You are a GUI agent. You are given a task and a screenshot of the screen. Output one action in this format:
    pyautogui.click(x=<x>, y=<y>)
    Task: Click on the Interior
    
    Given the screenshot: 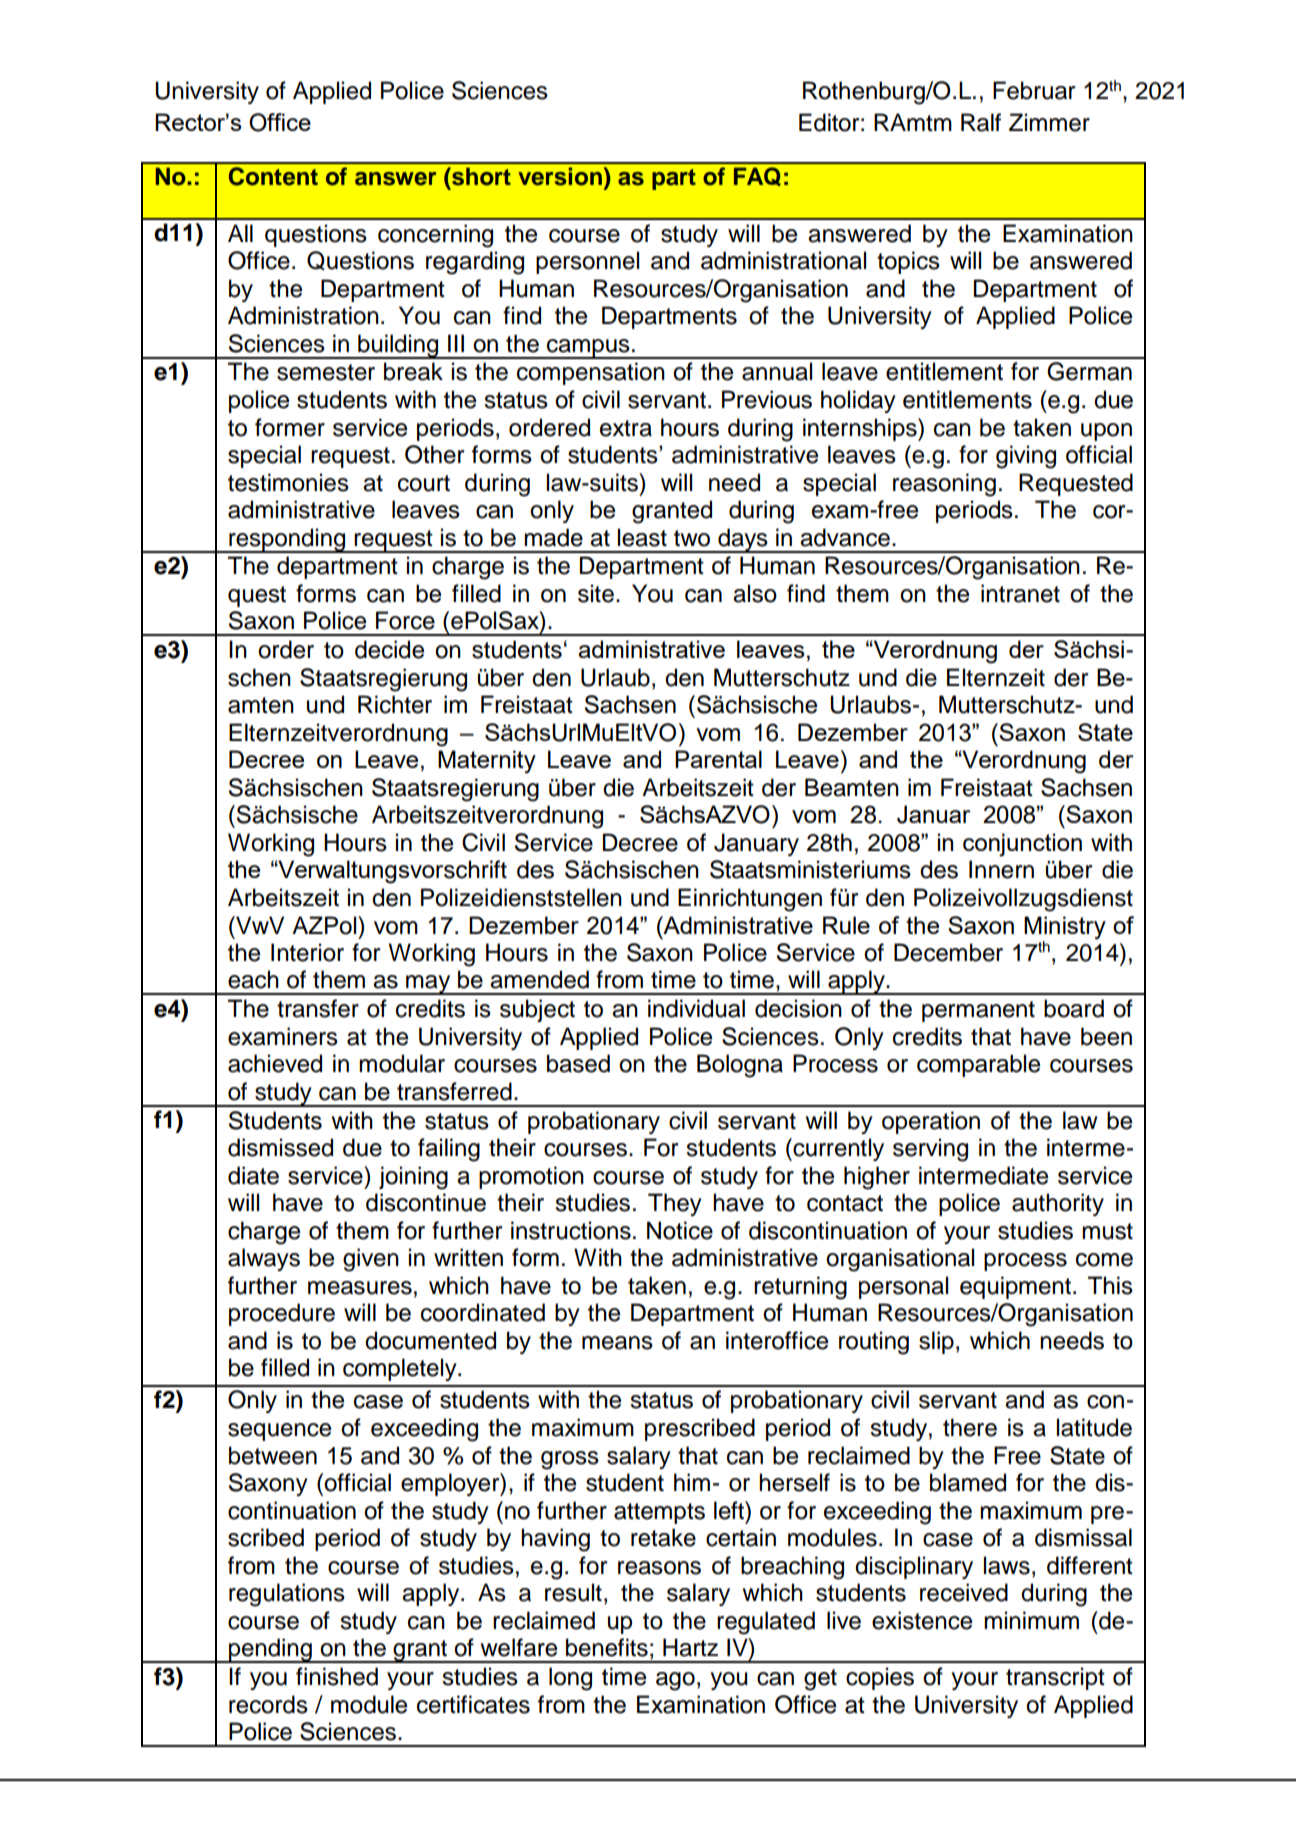 What is the action you would take?
    pyautogui.click(x=307, y=952)
